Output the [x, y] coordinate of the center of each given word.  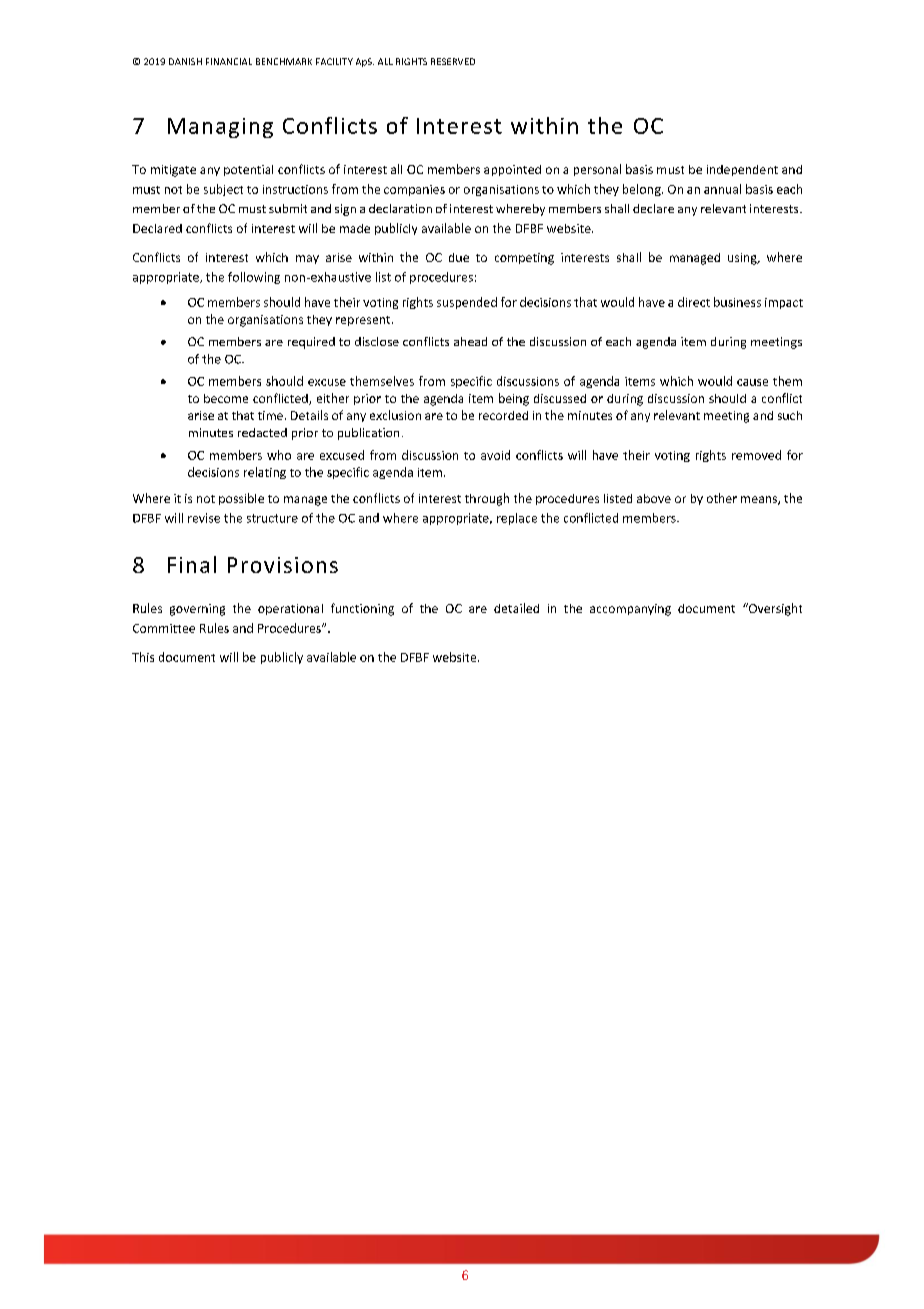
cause [752, 382]
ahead [470, 341]
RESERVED [453, 61]
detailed [516, 608]
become [226, 398]
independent [742, 170]
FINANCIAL [229, 61]
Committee [164, 628]
